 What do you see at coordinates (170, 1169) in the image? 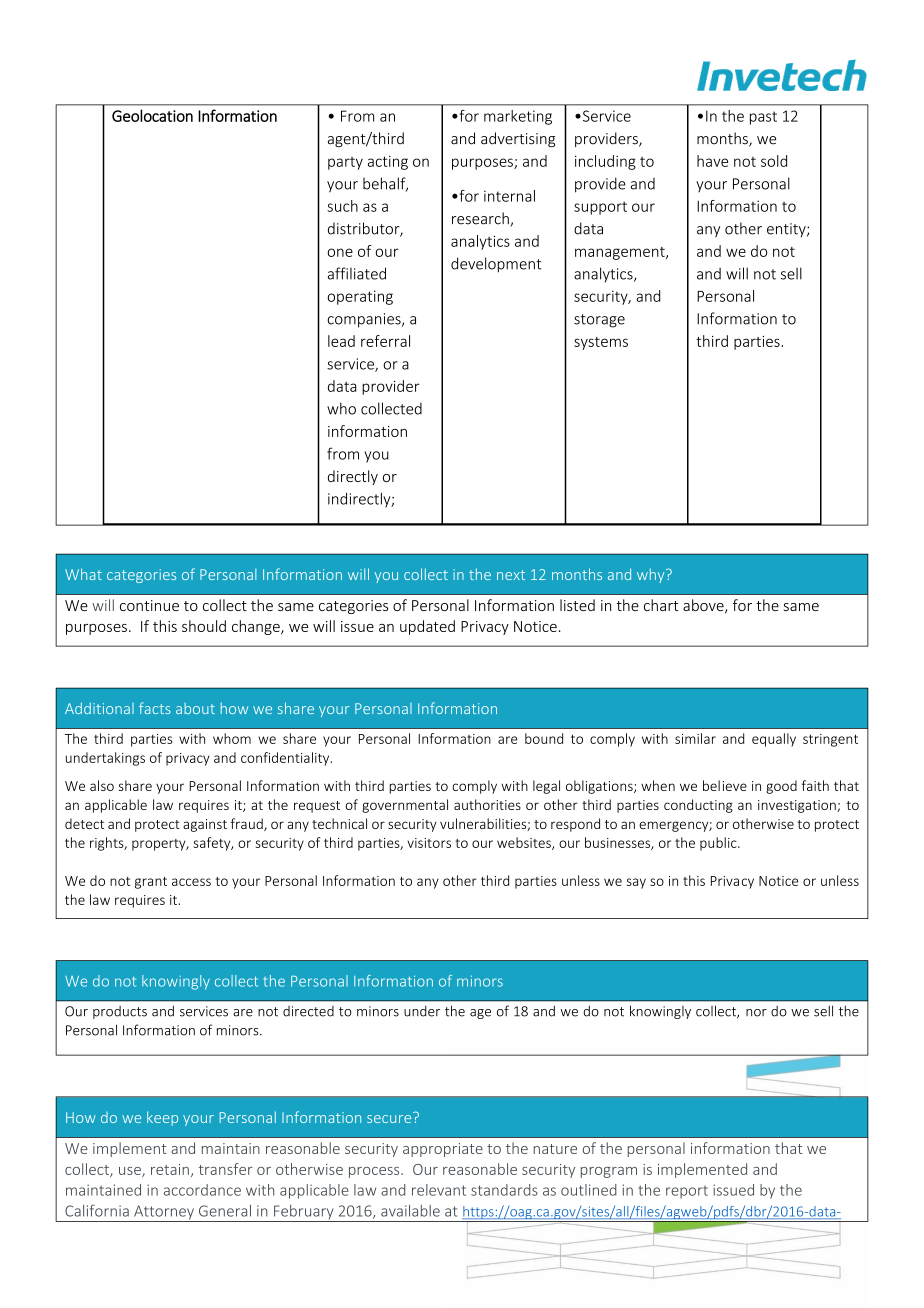
I see `retain` at bounding box center [170, 1169].
